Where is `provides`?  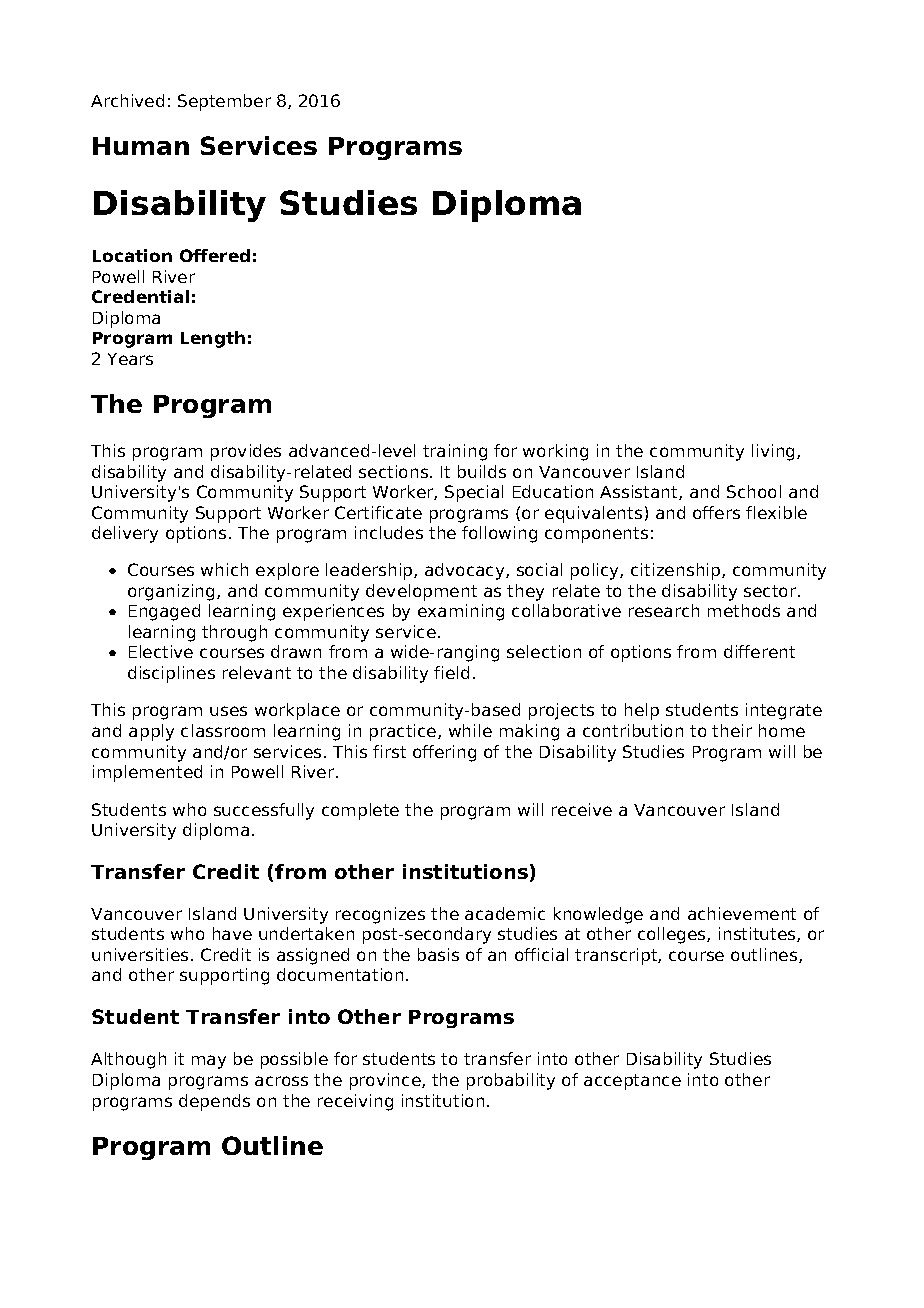 provides is located at coordinates (246, 452).
